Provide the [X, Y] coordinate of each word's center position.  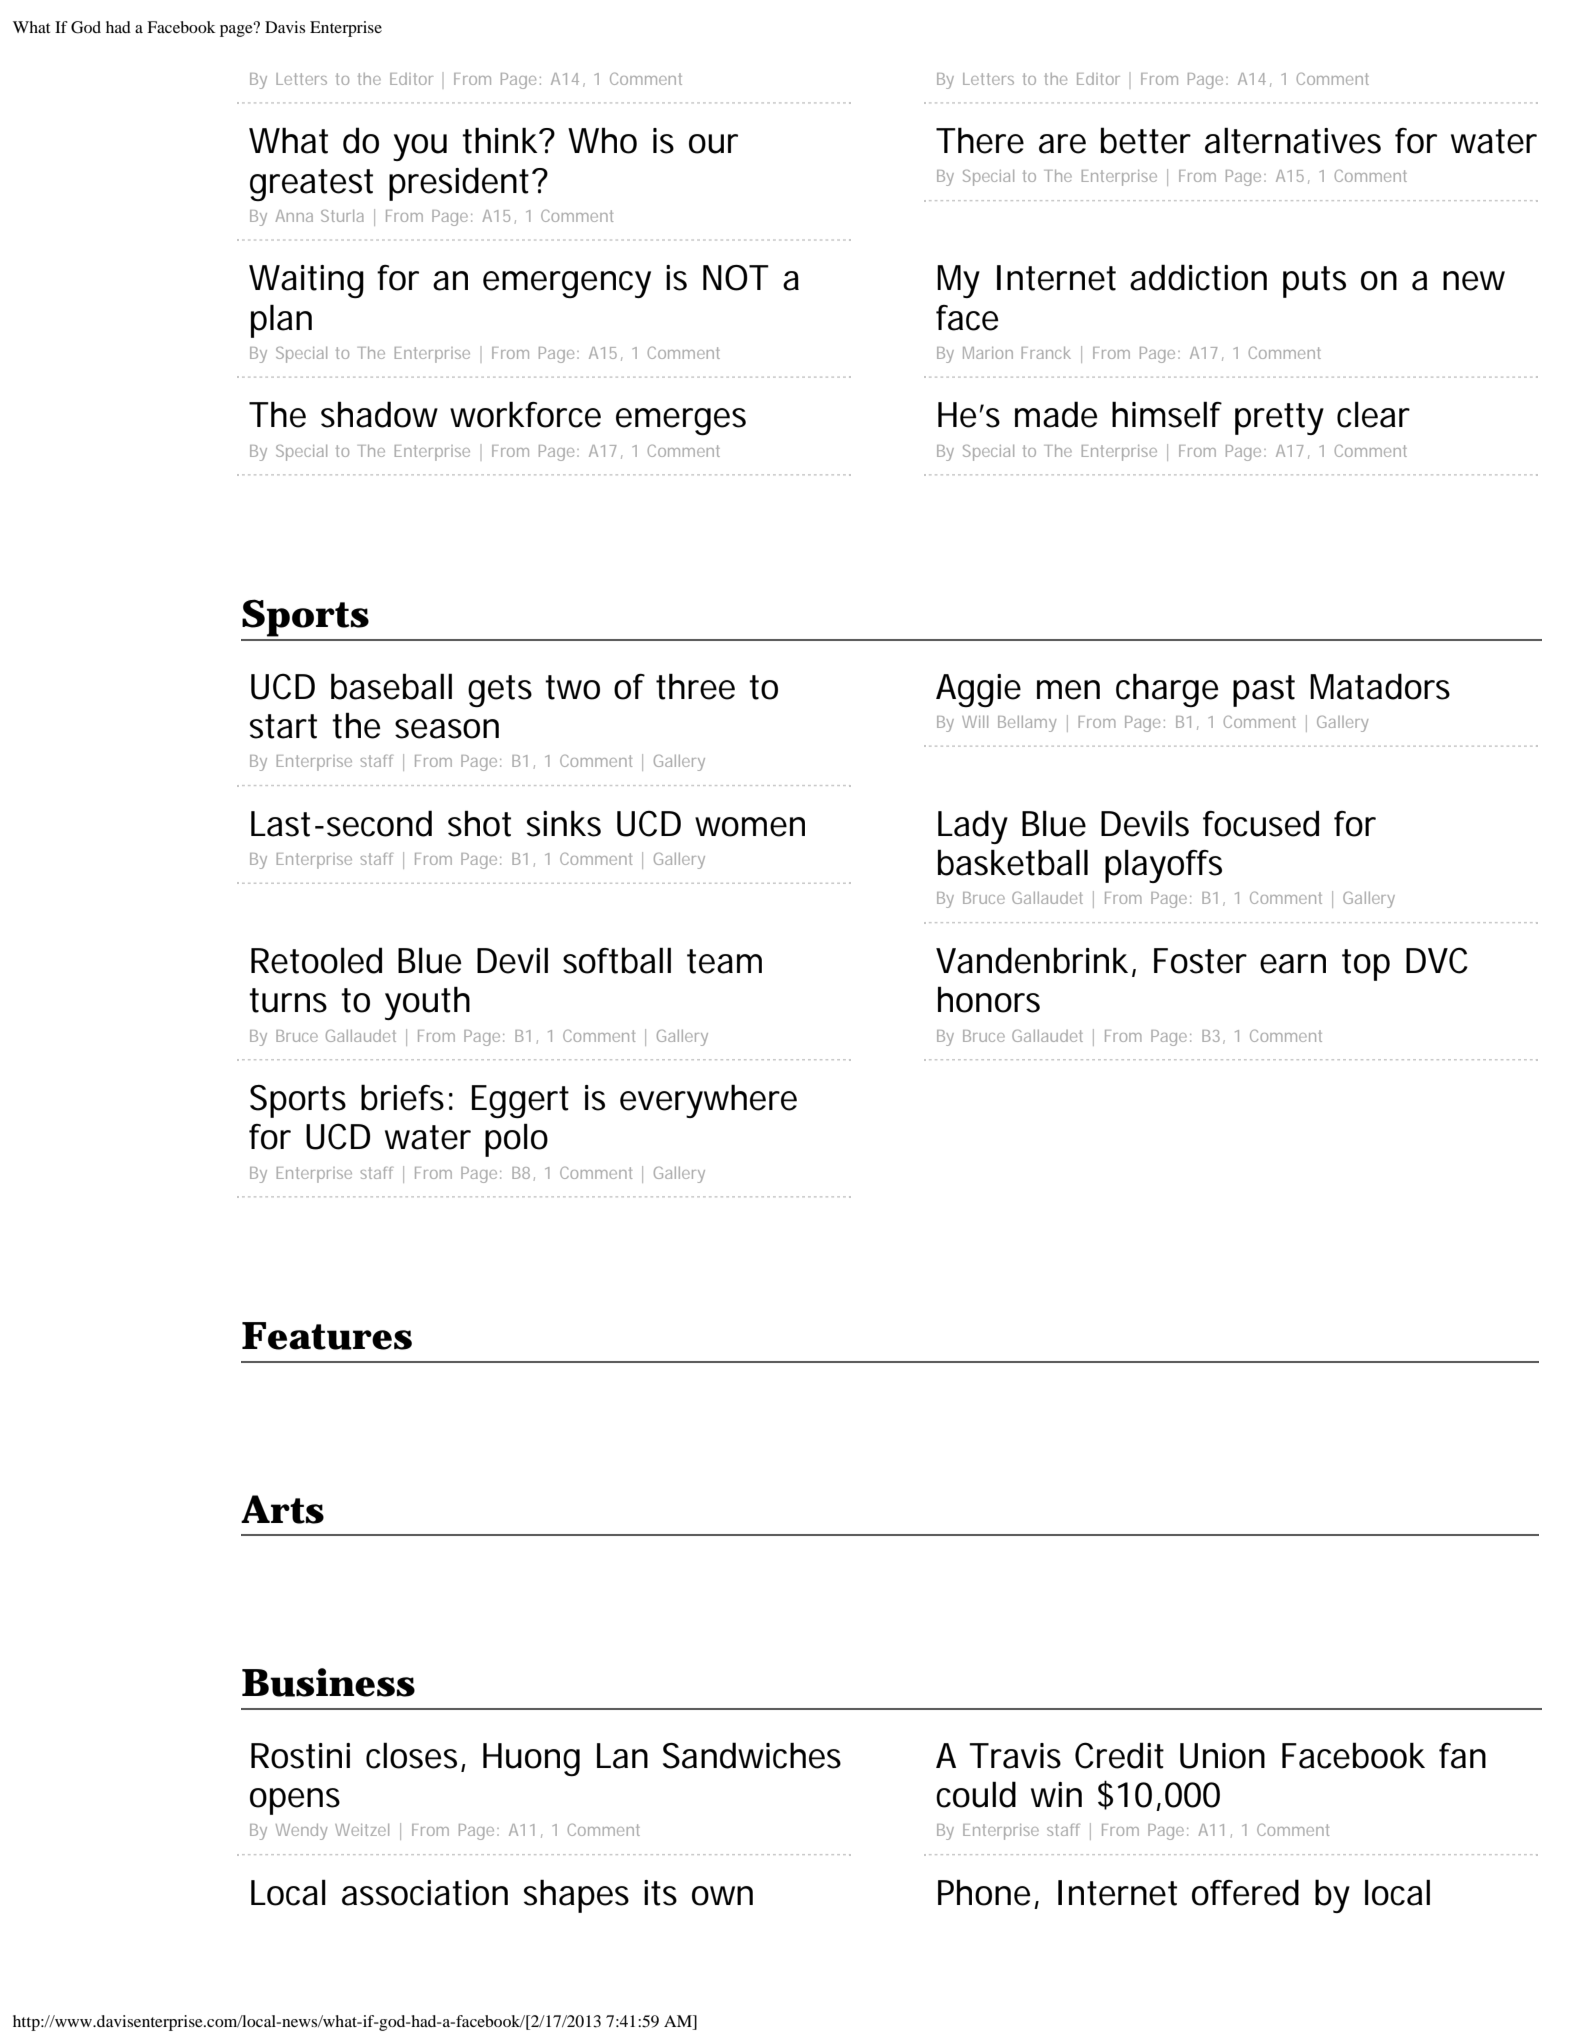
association [425, 1893]
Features [327, 1336]
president [461, 184]
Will [975, 722]
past [1264, 691]
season [447, 729]
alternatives [1293, 140]
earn [1293, 964]
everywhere [708, 1101]
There [980, 140]
